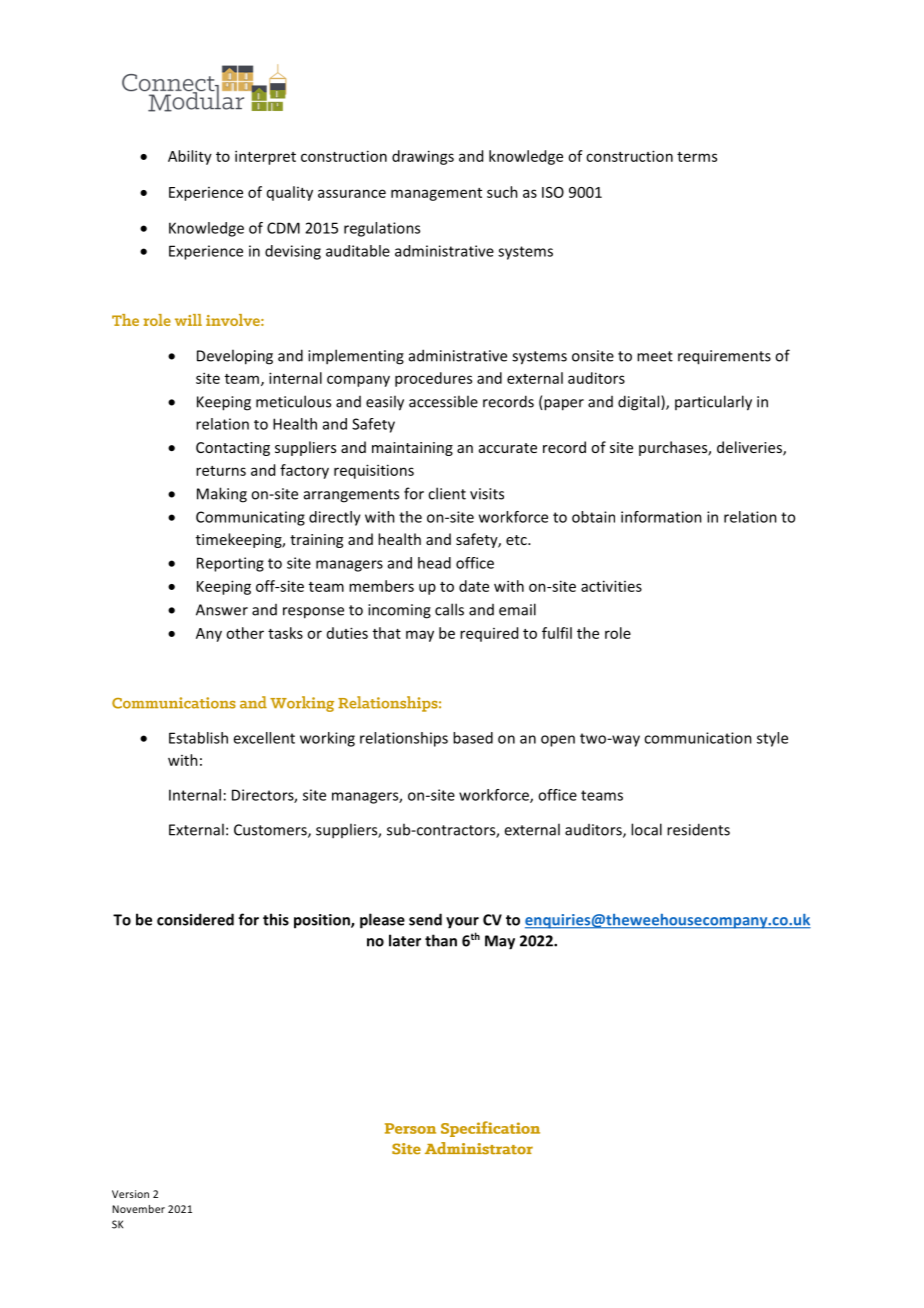 The height and width of the screenshot is (1308, 924). What do you see at coordinates (190, 157) in the screenshot?
I see `Ability` at bounding box center [190, 157].
